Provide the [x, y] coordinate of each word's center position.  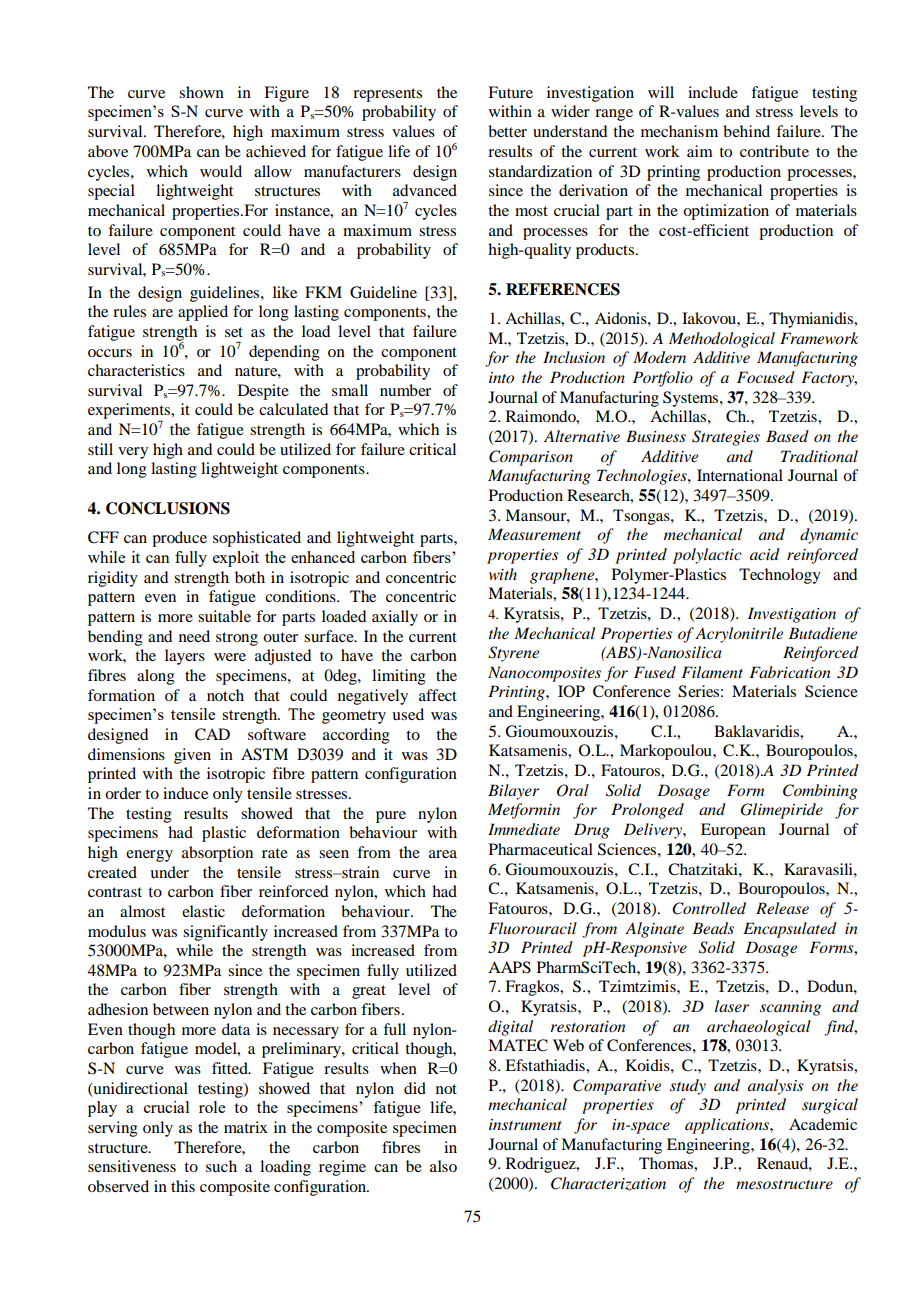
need [194, 636]
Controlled [709, 908]
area [443, 854]
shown [201, 92]
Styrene [513, 654]
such [221, 1166]
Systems [692, 399]
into [501, 377]
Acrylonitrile [739, 635]
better [507, 131]
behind [746, 131]
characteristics [136, 370]
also [443, 1166]
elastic [203, 911]
